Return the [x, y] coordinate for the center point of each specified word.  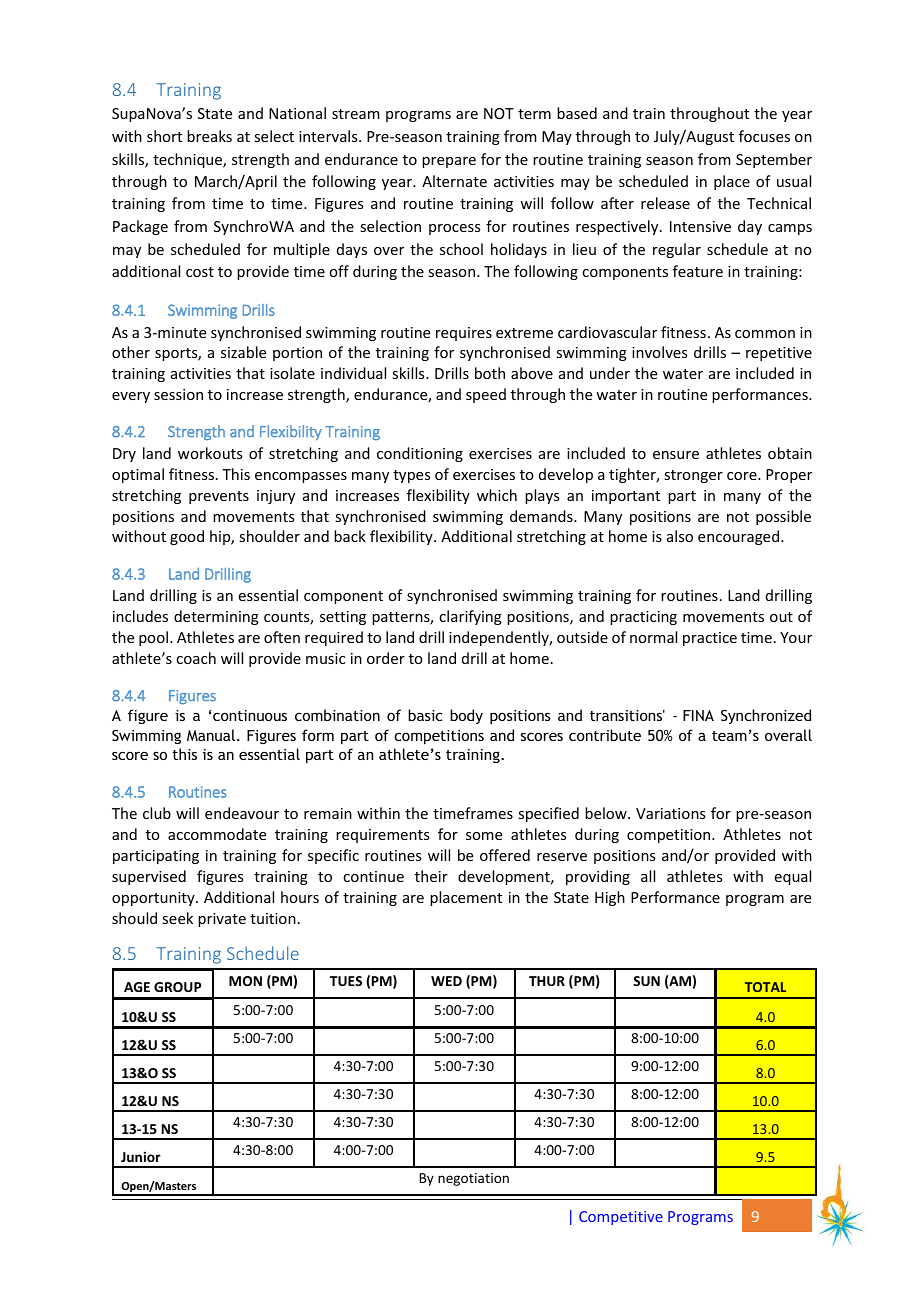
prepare [449, 162]
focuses [764, 136]
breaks [209, 136]
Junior [141, 1157]
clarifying [470, 617]
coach [196, 658]
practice [710, 639]
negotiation [473, 1179]
